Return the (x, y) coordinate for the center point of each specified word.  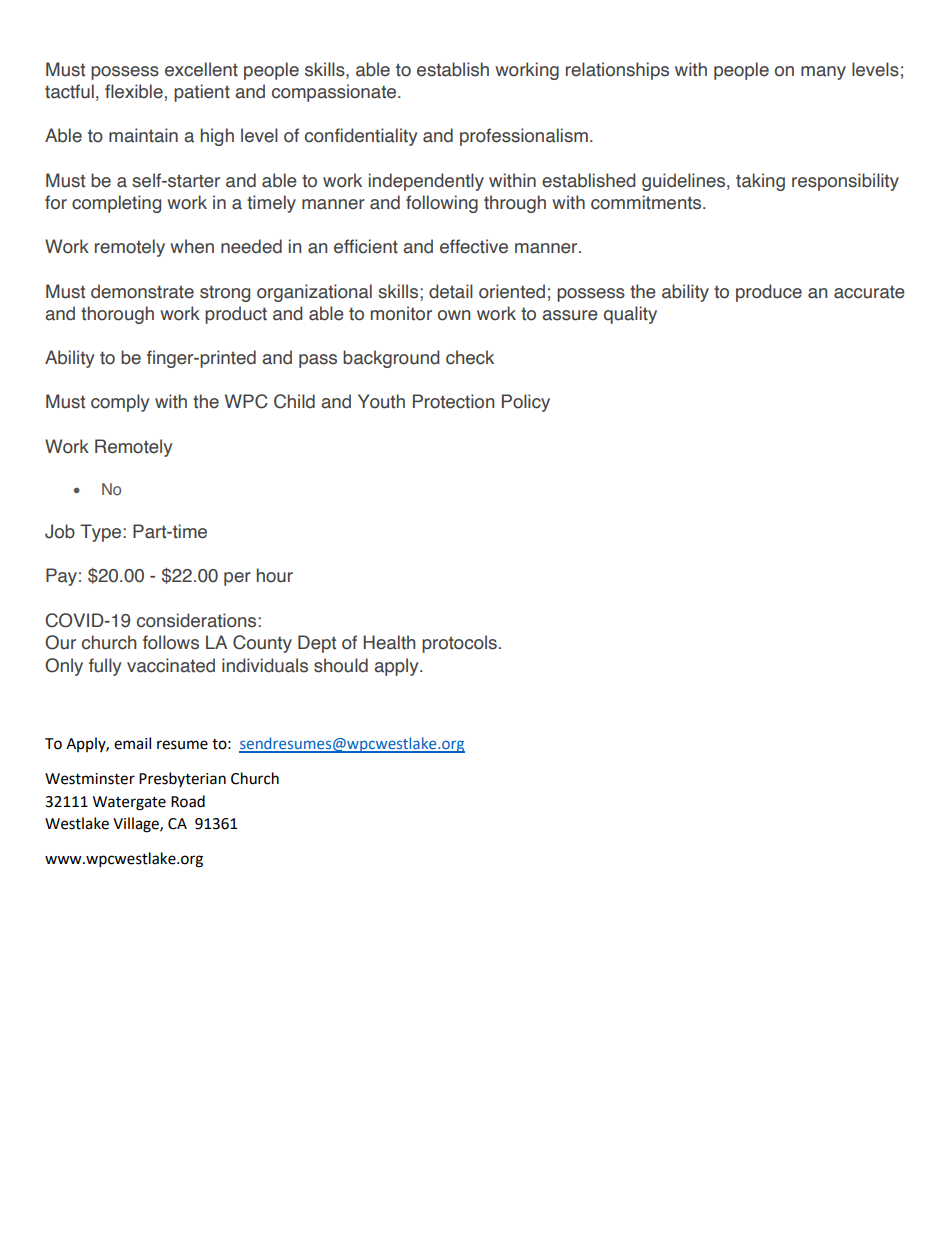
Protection (453, 401)
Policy (526, 403)
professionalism (524, 137)
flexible (134, 91)
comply (120, 403)
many (823, 73)
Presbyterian (182, 779)
